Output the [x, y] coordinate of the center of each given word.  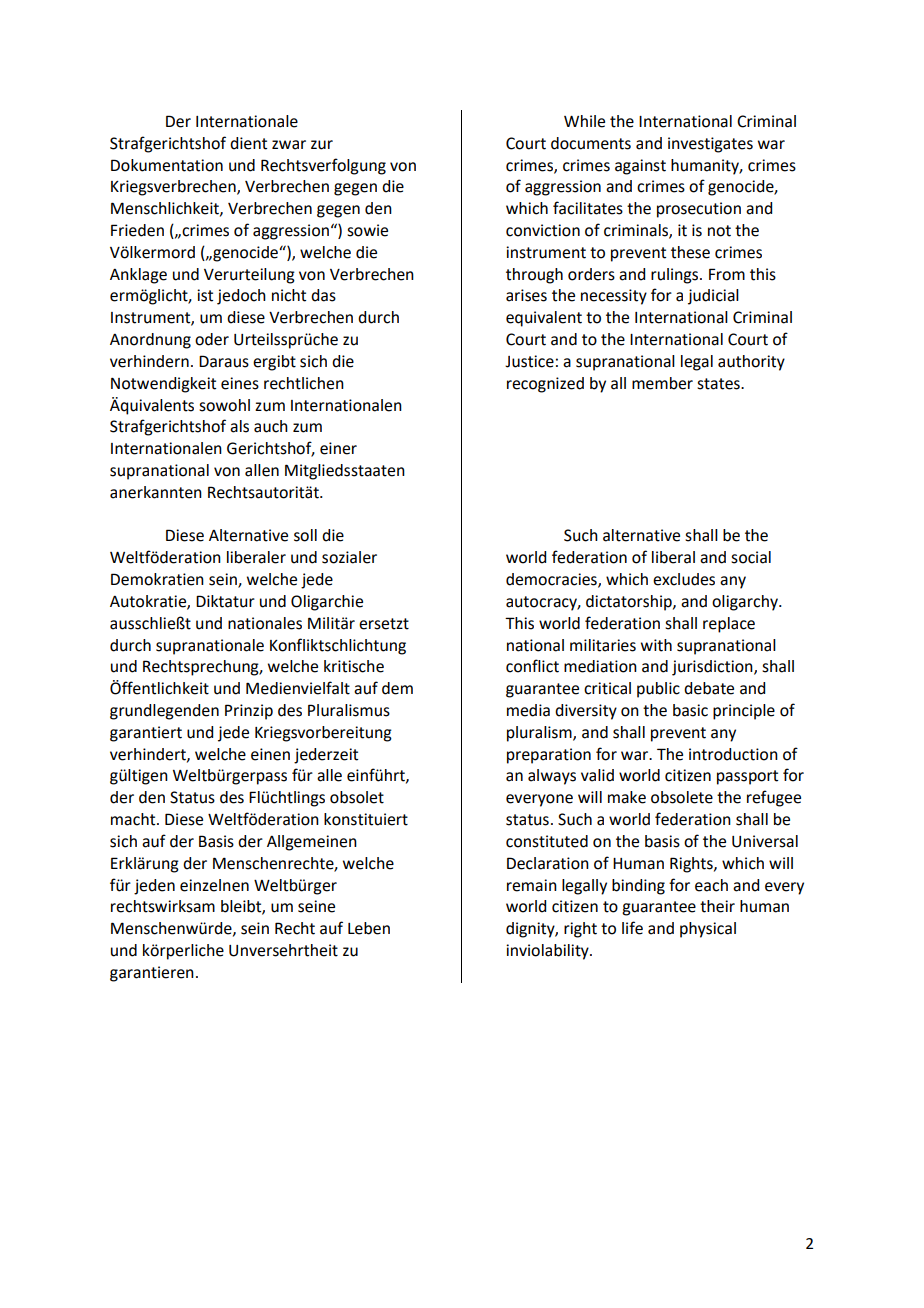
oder [212, 339]
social [751, 557]
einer [338, 448]
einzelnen [214, 885]
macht [134, 819]
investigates [710, 145]
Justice [529, 361]
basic [690, 710]
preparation [549, 756]
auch [271, 426]
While [584, 121]
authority [751, 363]
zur [322, 145]
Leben [369, 928]
